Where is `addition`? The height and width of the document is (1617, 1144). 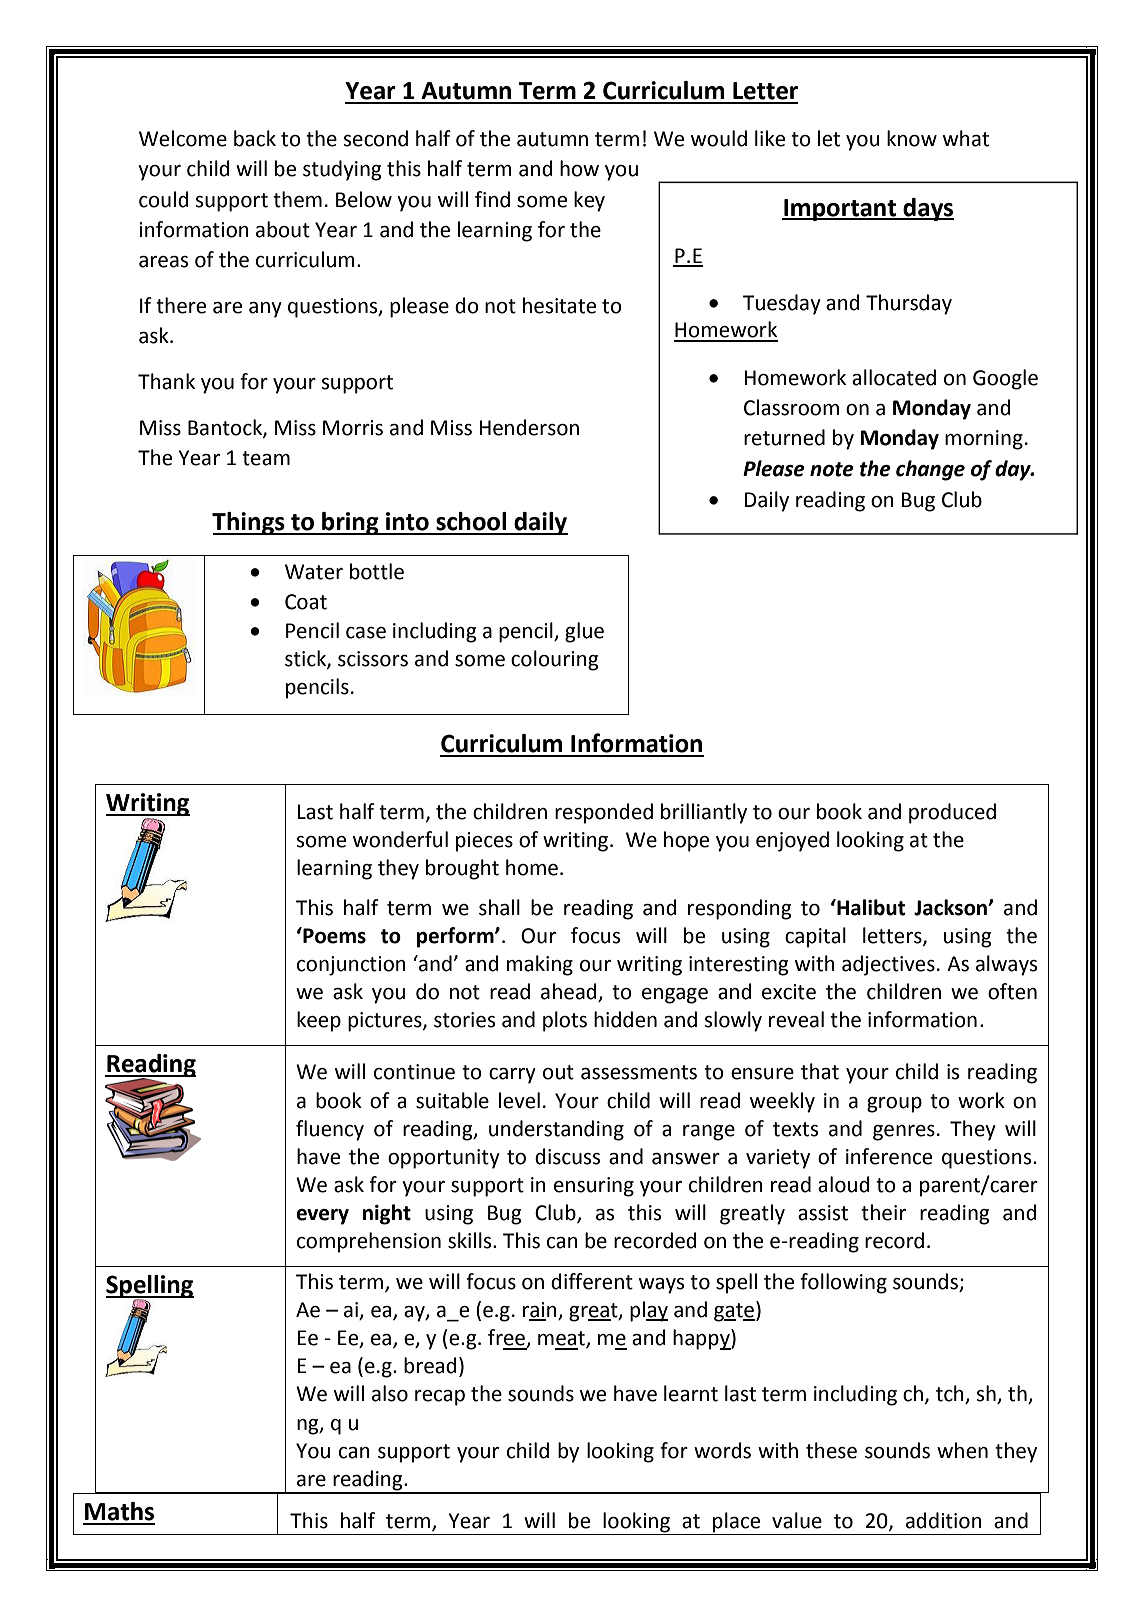
addition is located at coordinates (944, 1520).
